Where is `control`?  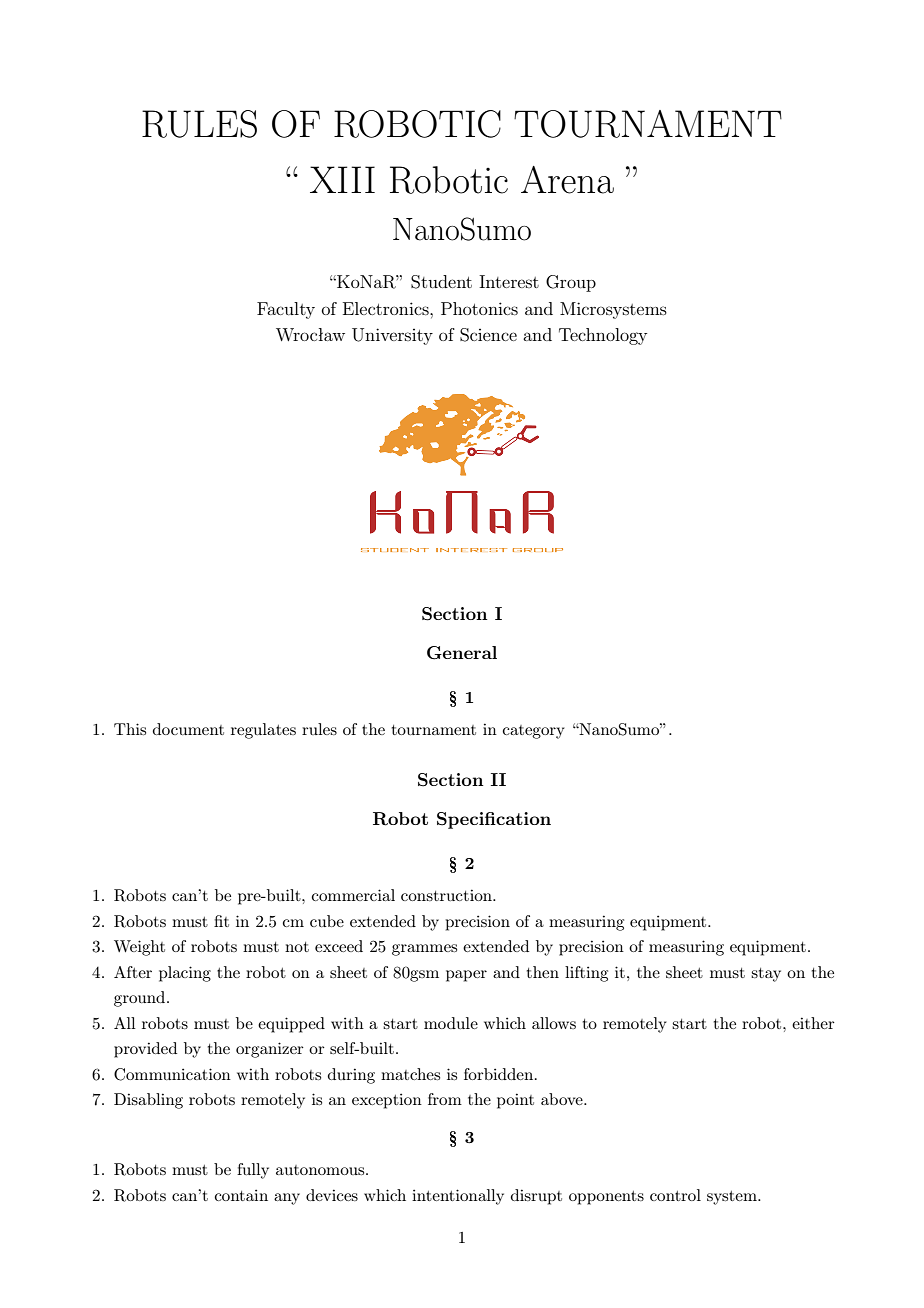
control is located at coordinates (675, 1195).
